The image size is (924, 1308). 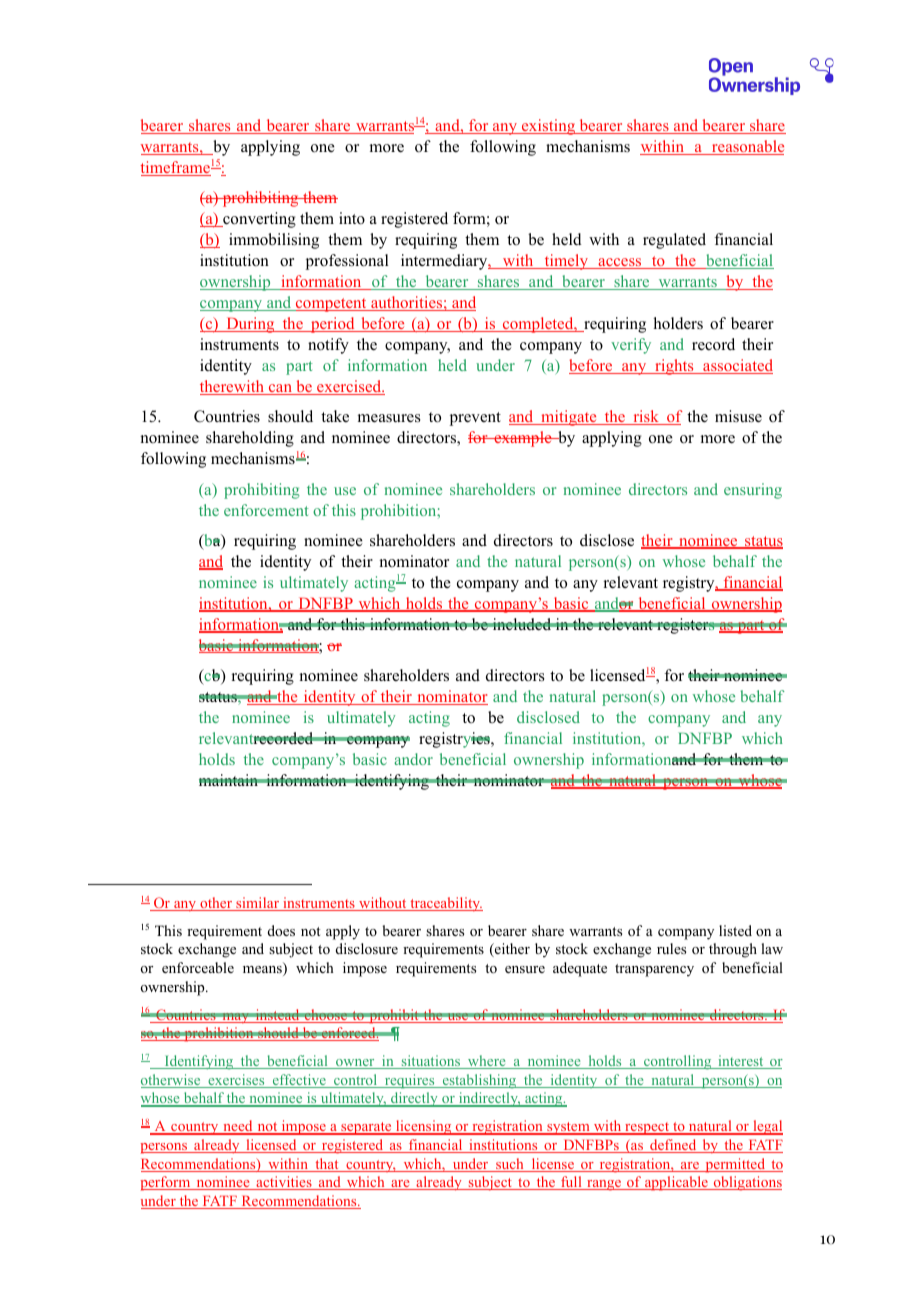 I want to click on ensuring, so click(x=753, y=491).
